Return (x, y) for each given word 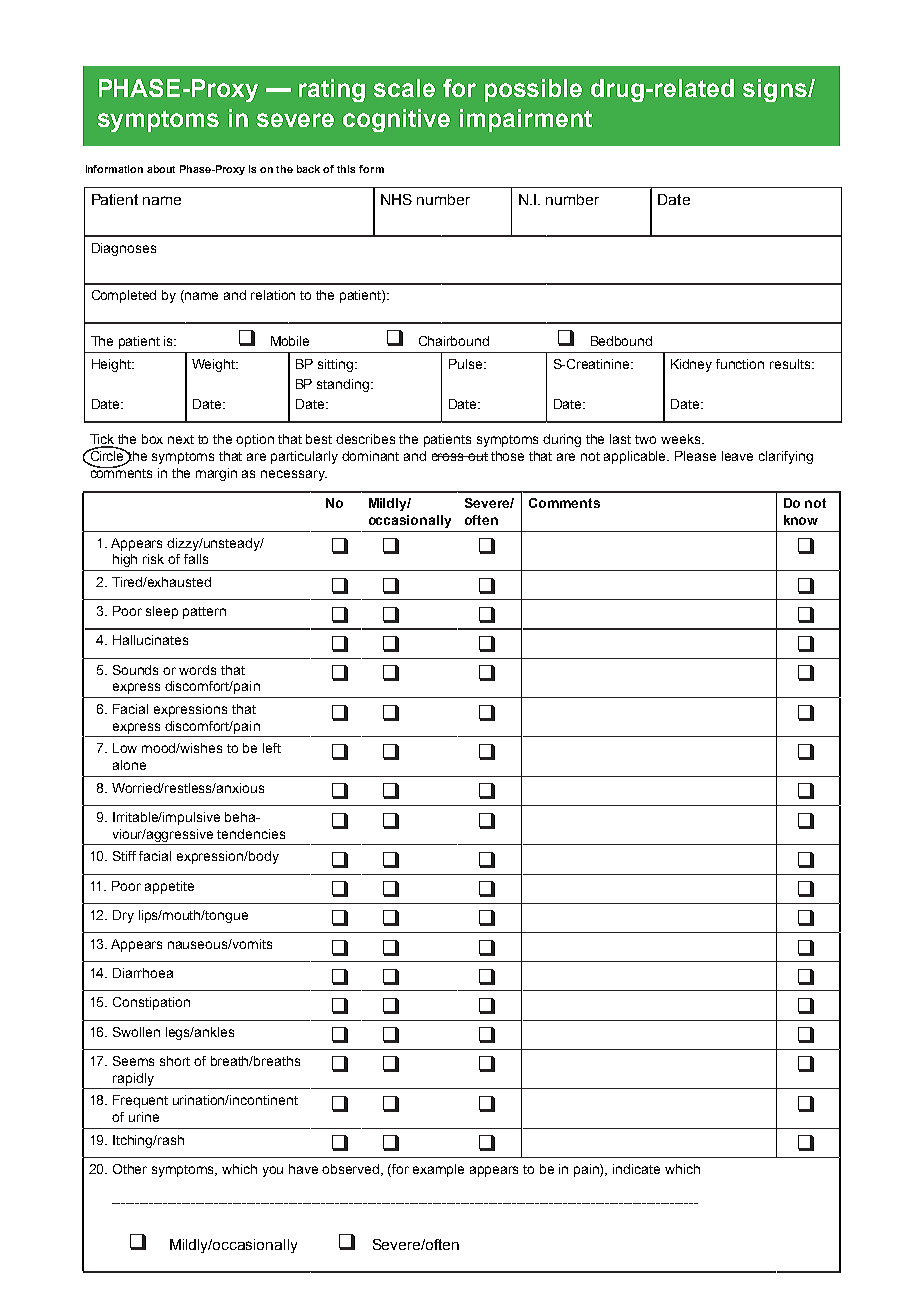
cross (449, 457)
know (801, 520)
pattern (204, 613)
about (161, 169)
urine (144, 1117)
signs (776, 90)
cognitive (396, 120)
